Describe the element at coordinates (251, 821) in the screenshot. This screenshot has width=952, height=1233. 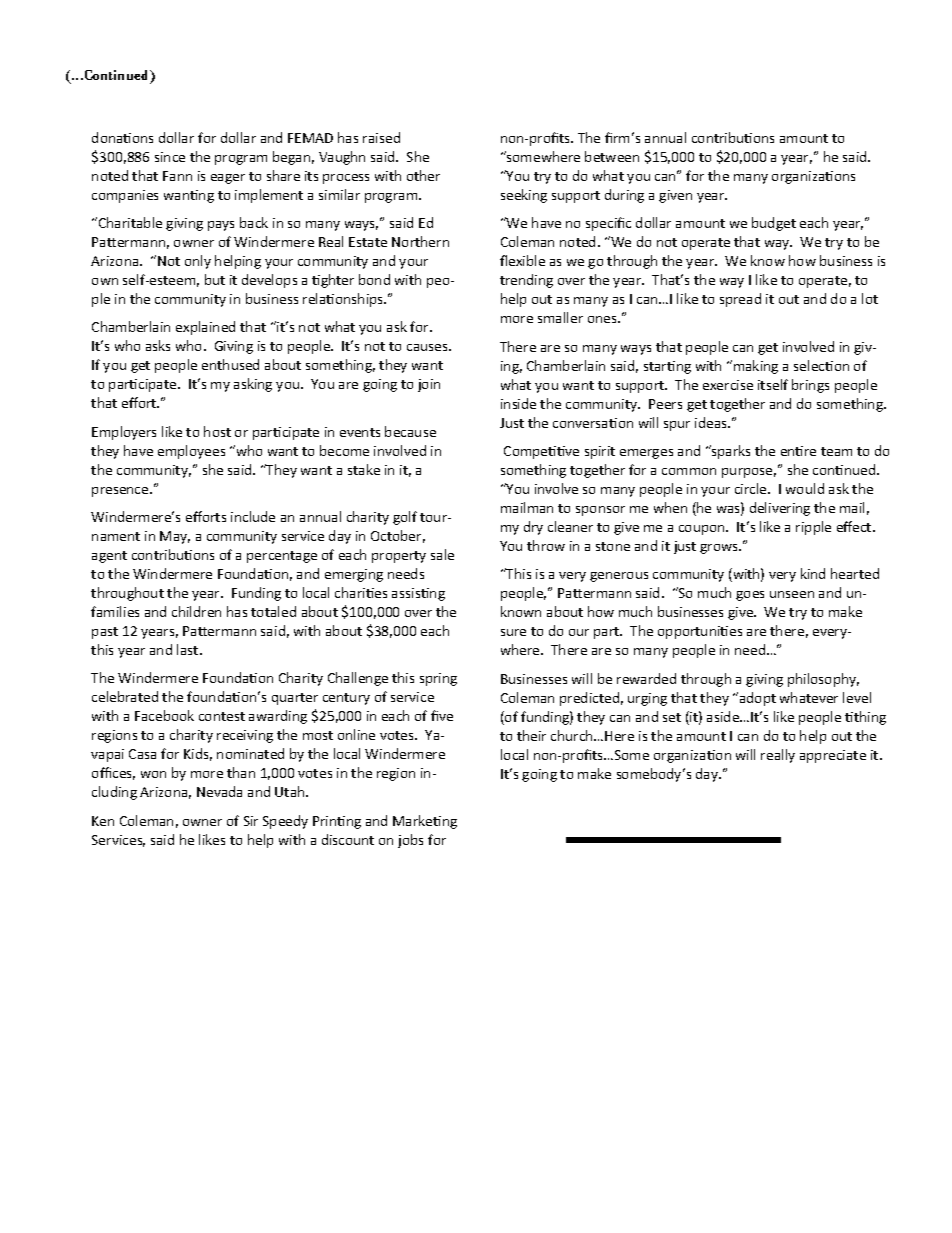
I see `Sir` at that location.
